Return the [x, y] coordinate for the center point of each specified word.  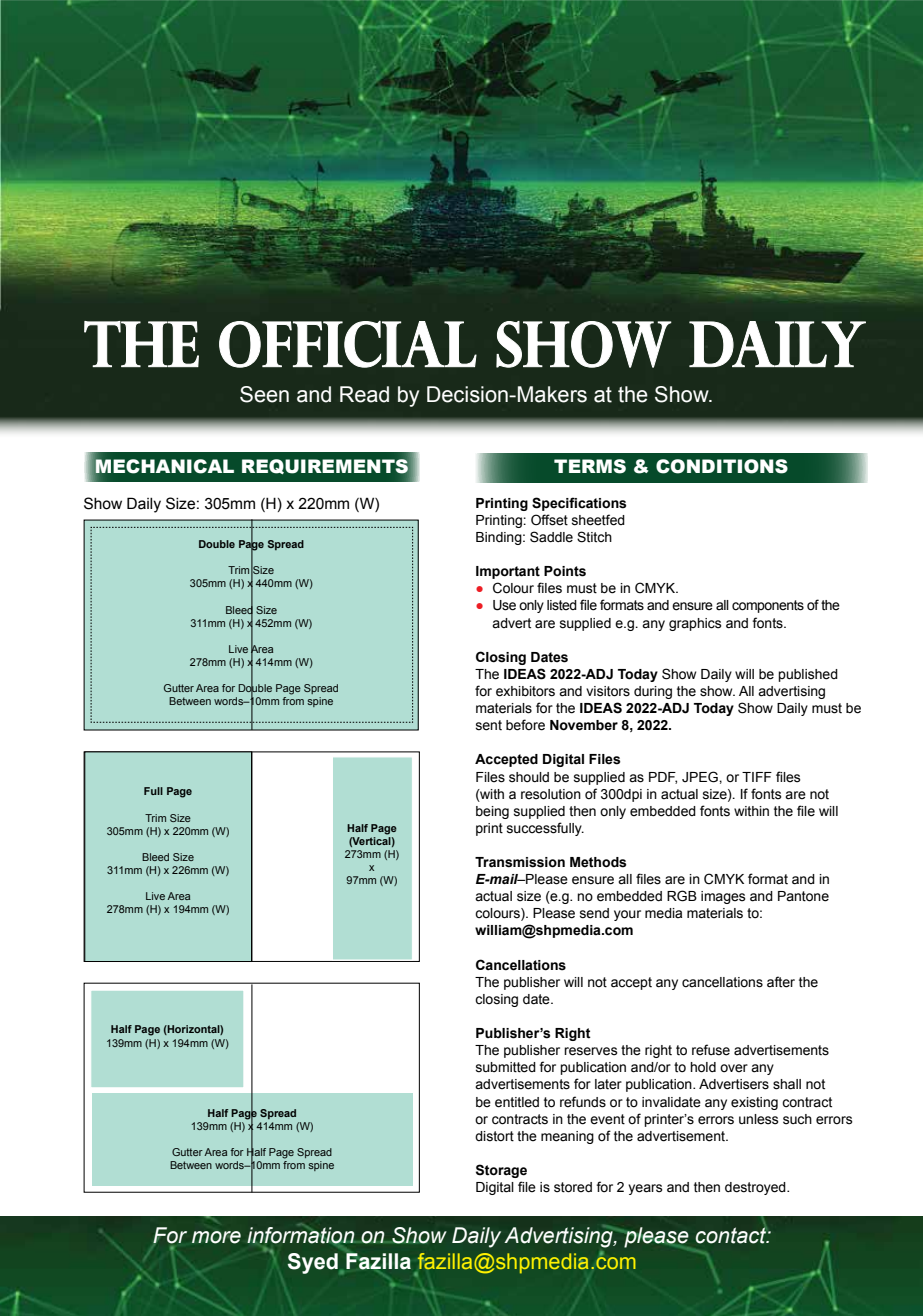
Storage [501, 1171]
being [492, 812]
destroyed [756, 1188]
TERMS [590, 466]
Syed [313, 1263]
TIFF [757, 777]
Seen [264, 394]
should [529, 777]
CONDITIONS [722, 466]
